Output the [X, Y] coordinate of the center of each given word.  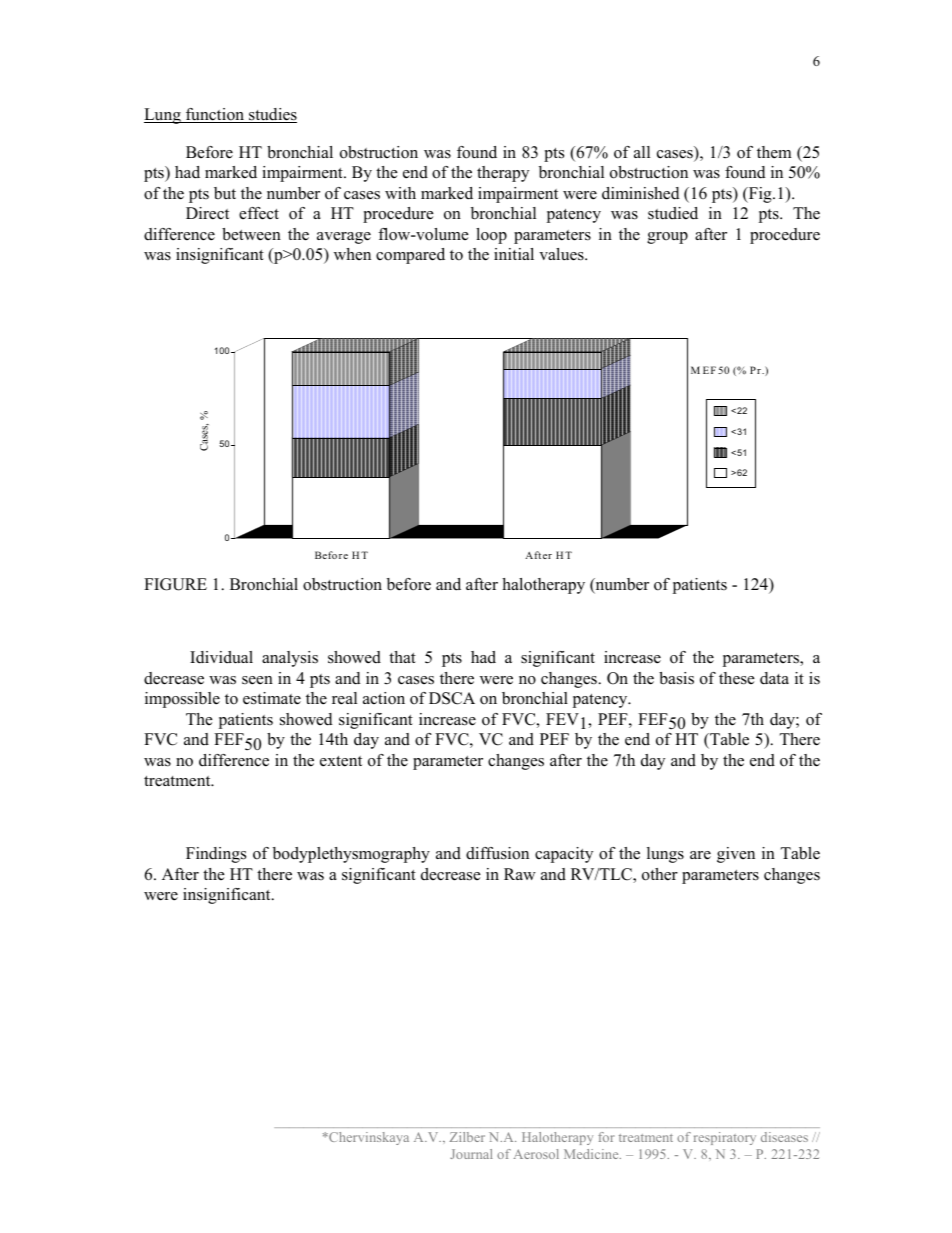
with [400, 193]
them [774, 152]
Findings [216, 855]
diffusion [497, 853]
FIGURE [175, 584]
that [402, 657]
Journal [471, 1154]
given [736, 855]
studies [272, 115]
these [737, 678]
